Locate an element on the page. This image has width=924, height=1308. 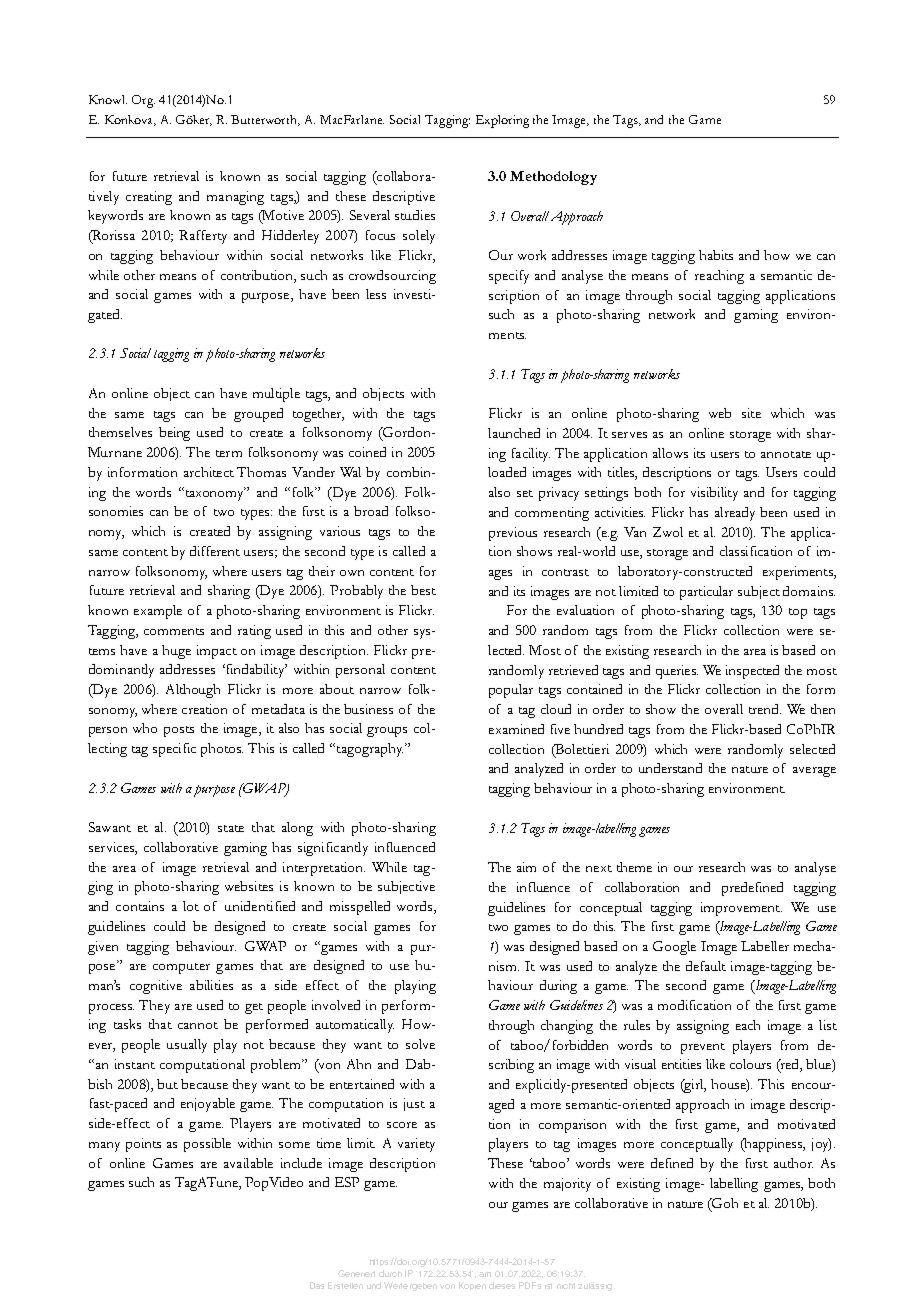
lot is located at coordinates (191, 906).
